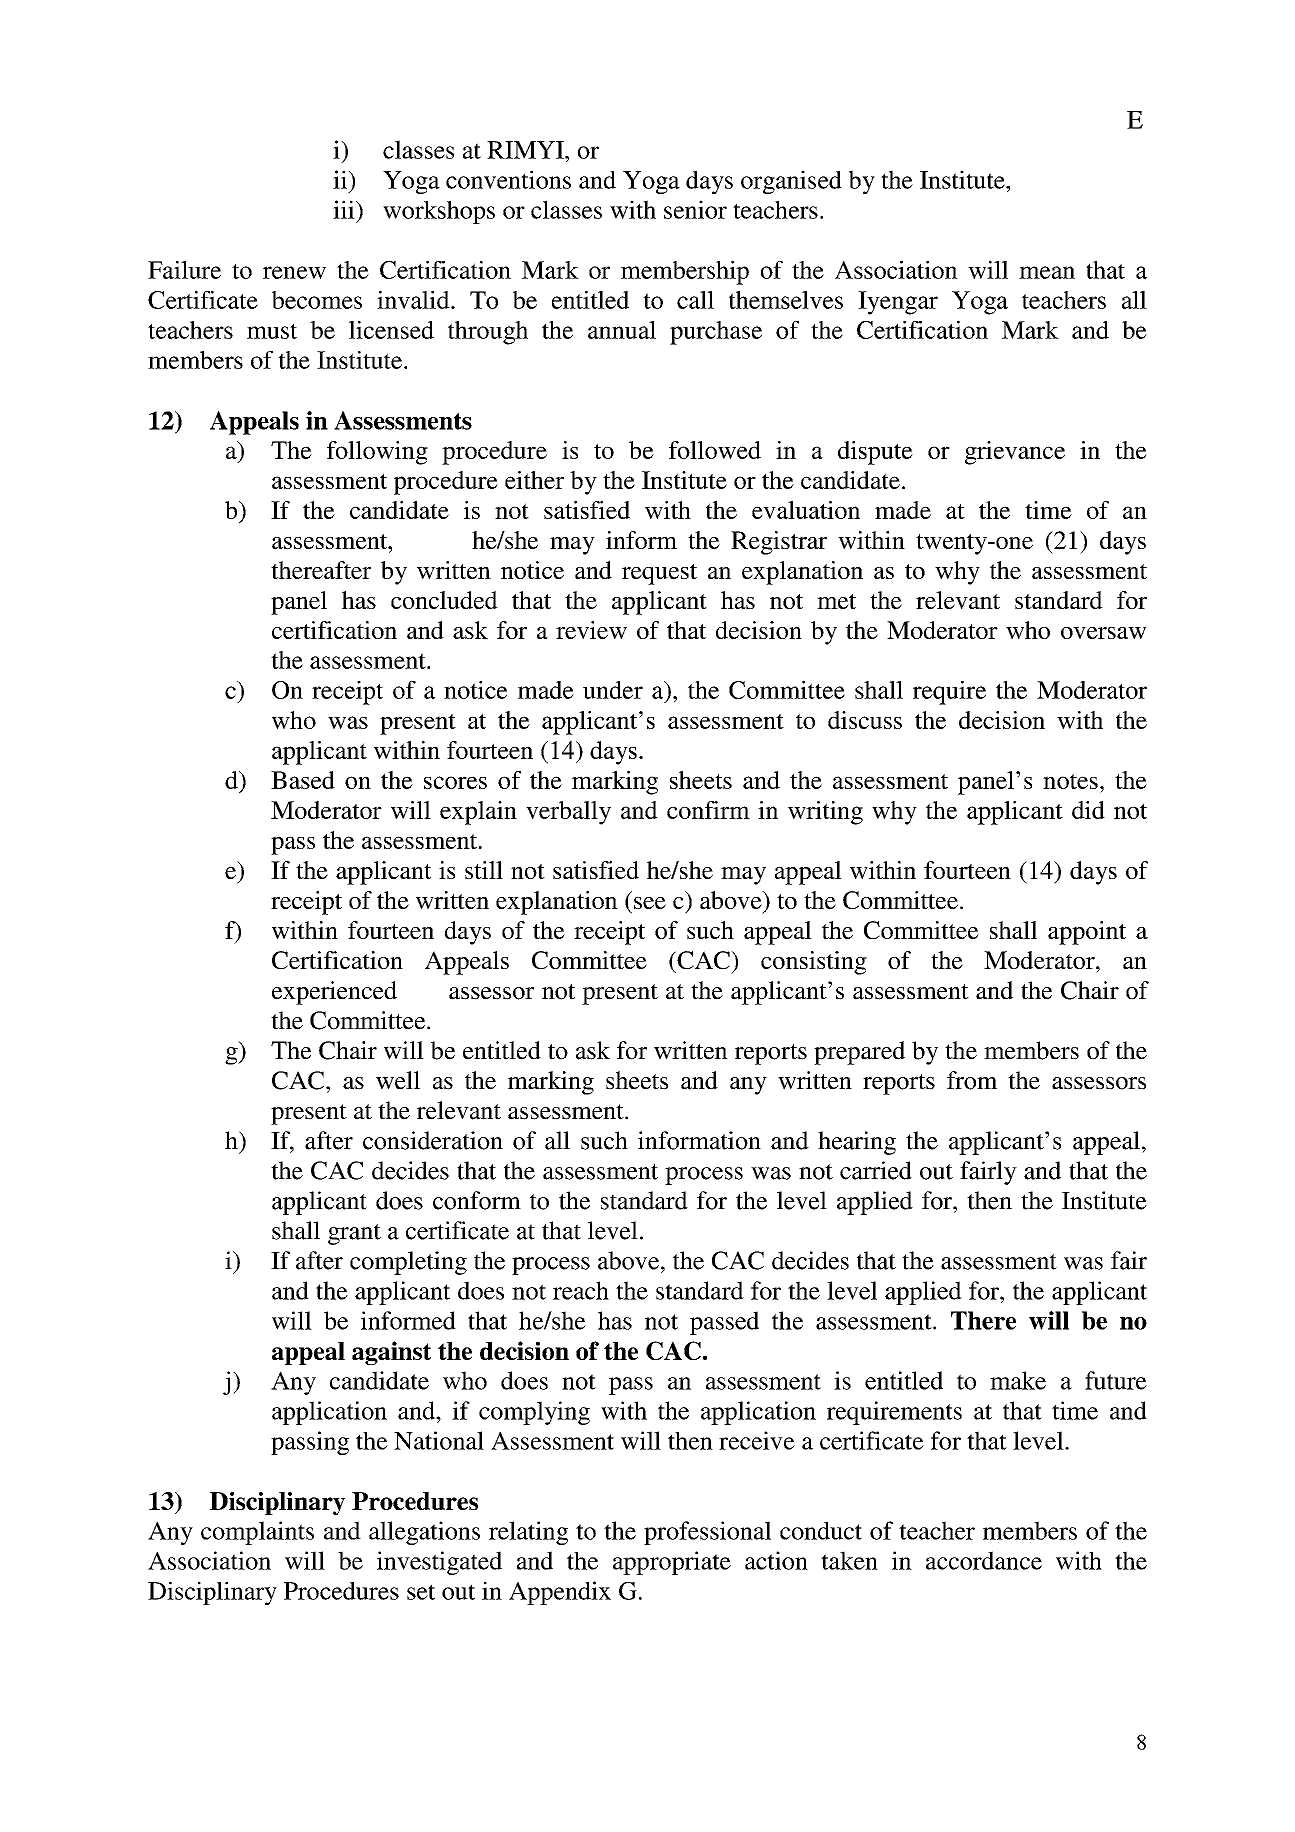  What do you see at coordinates (303, 780) in the page?
I see `Based` at bounding box center [303, 780].
